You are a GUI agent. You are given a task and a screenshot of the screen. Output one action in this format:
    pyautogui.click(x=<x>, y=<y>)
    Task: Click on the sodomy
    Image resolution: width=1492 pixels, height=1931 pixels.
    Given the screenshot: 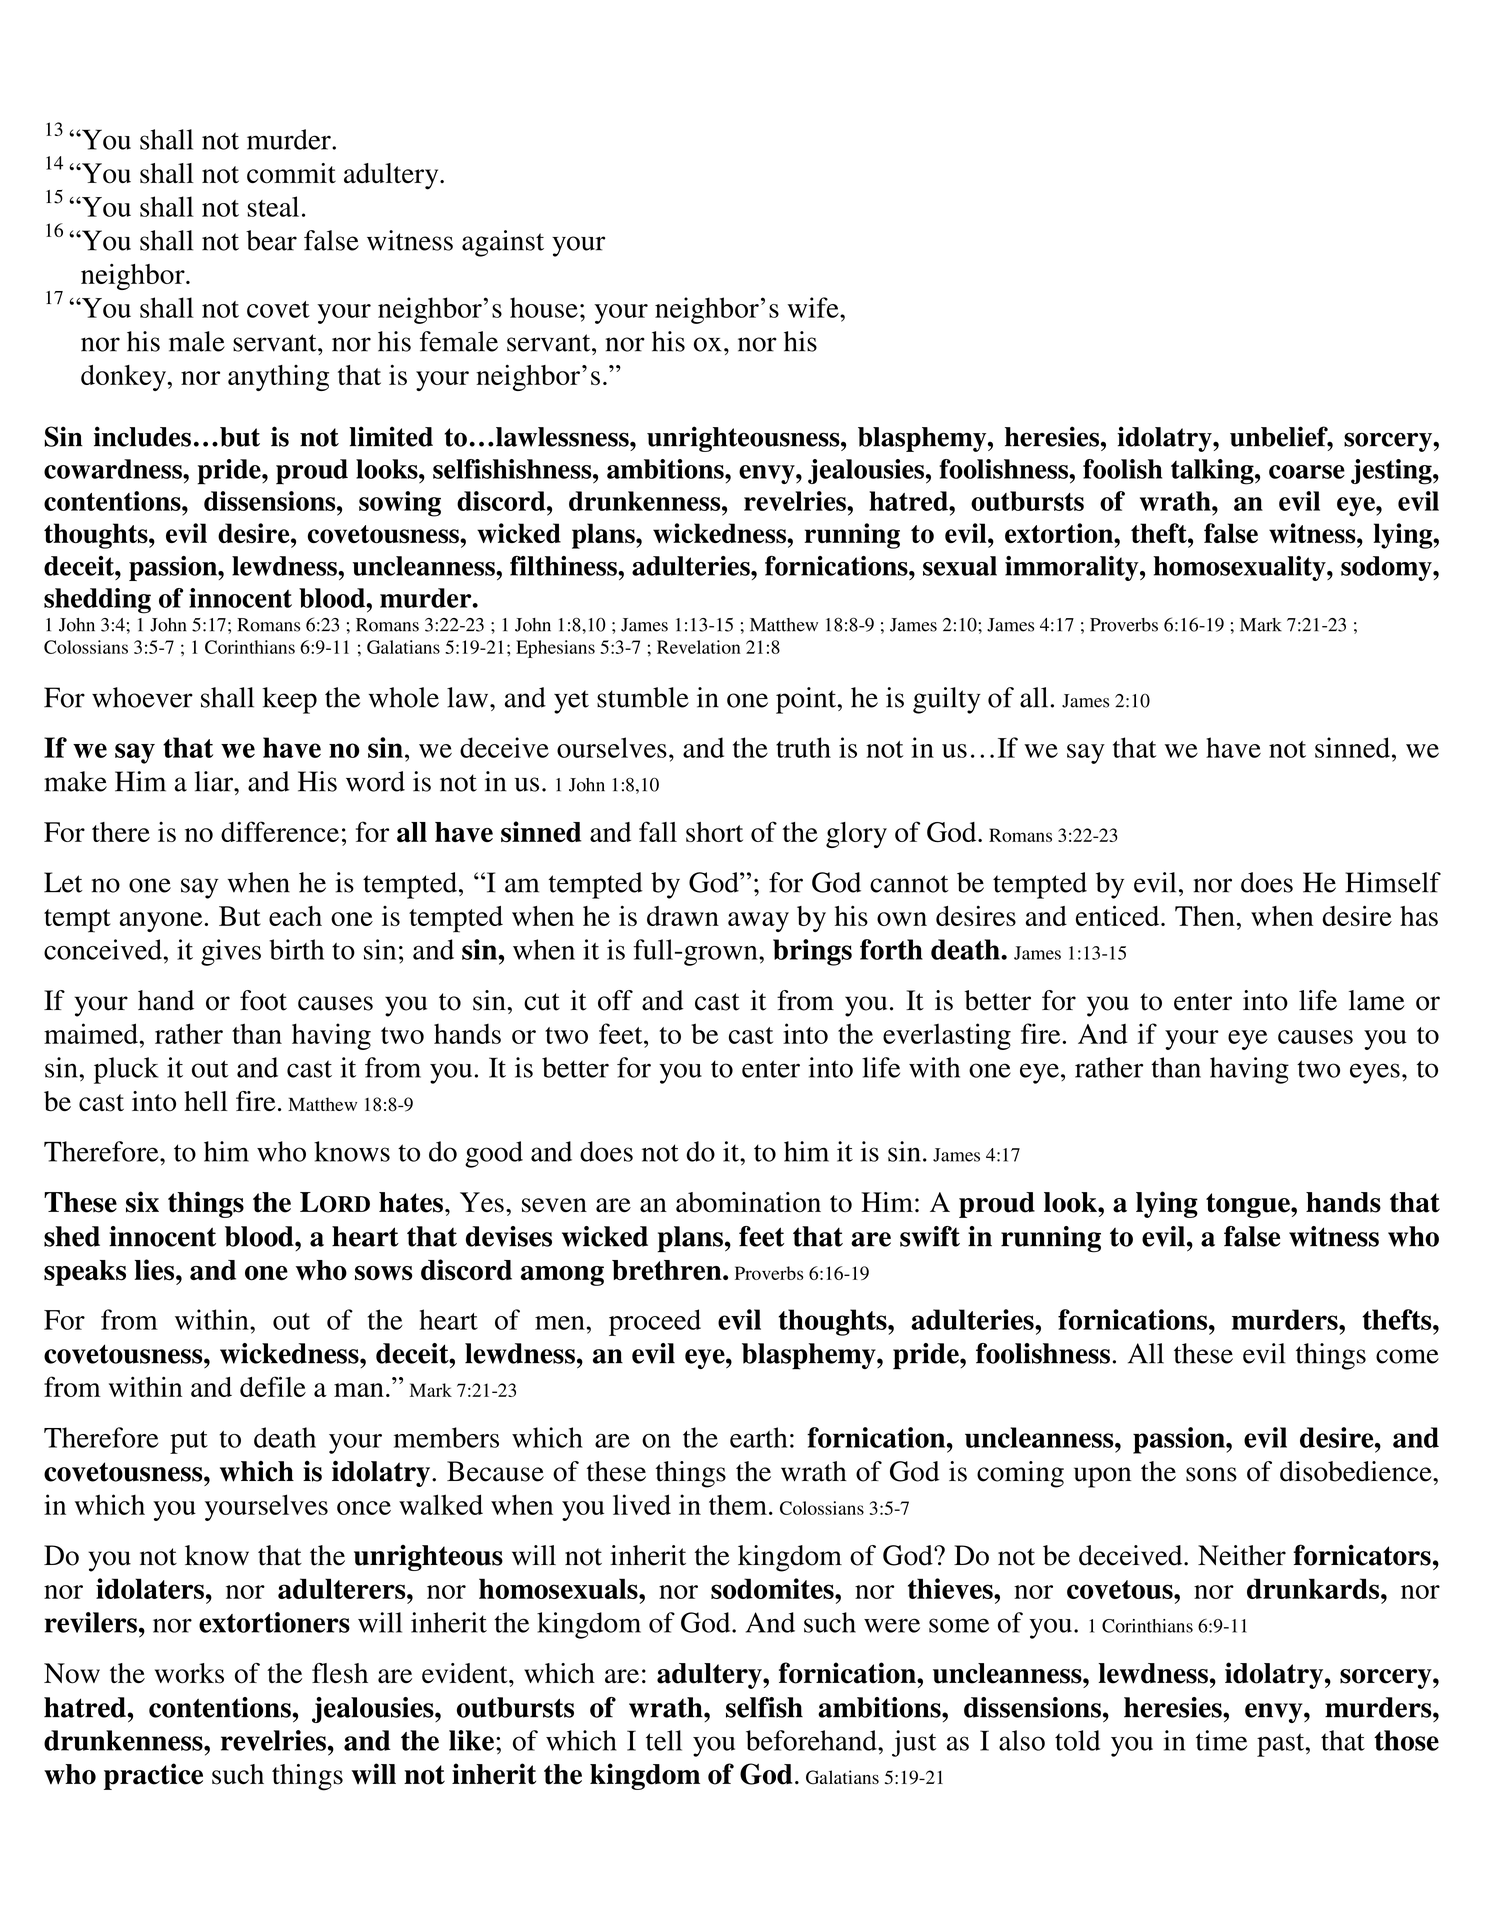 What is the action you would take?
    pyautogui.click(x=1387, y=568)
